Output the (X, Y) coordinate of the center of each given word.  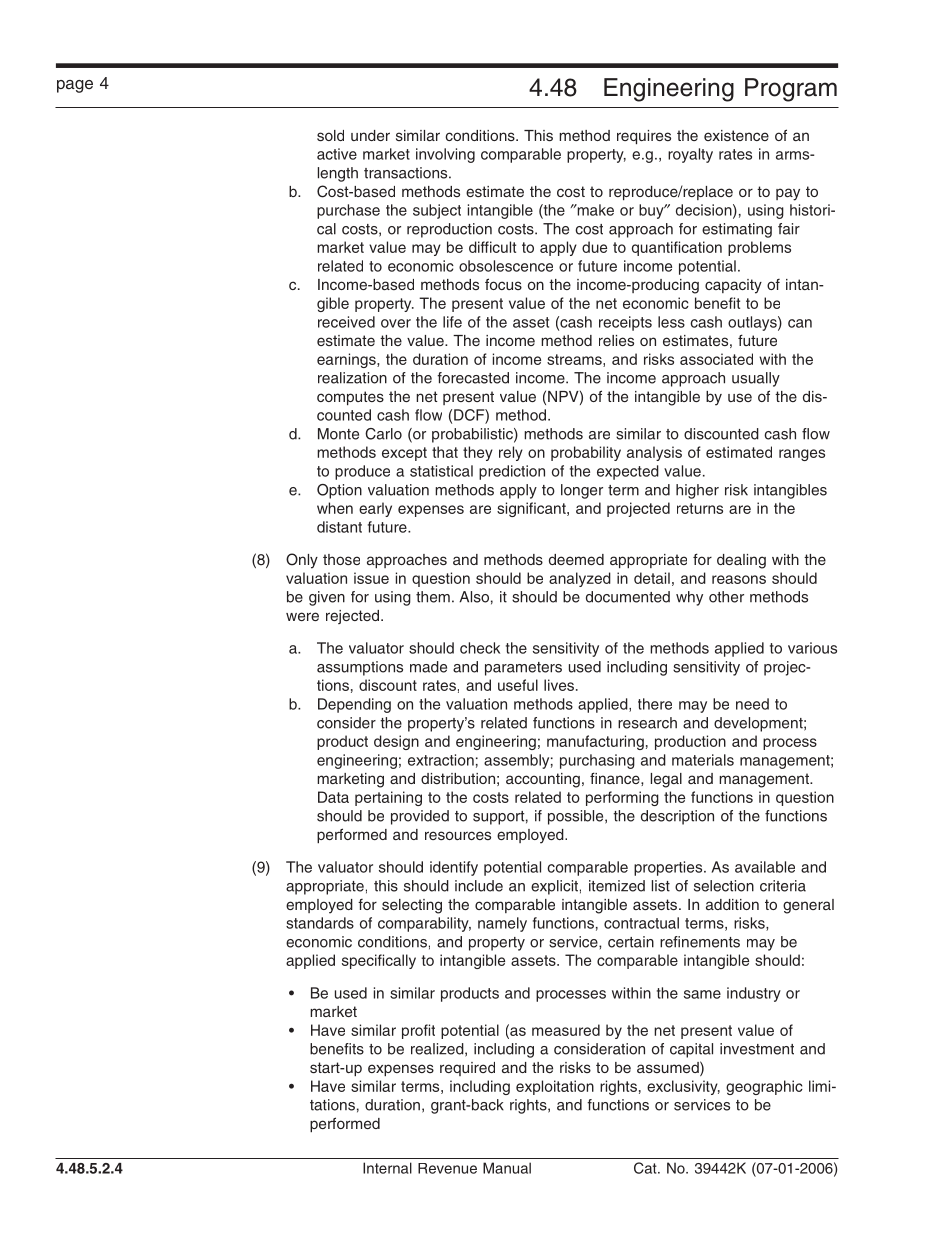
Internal (387, 1168)
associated (716, 359)
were (302, 616)
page (75, 86)
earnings (347, 360)
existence (736, 135)
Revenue (447, 1168)
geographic (764, 1087)
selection (724, 886)
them (433, 597)
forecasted (473, 378)
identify (454, 868)
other (726, 597)
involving (445, 155)
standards (320, 923)
